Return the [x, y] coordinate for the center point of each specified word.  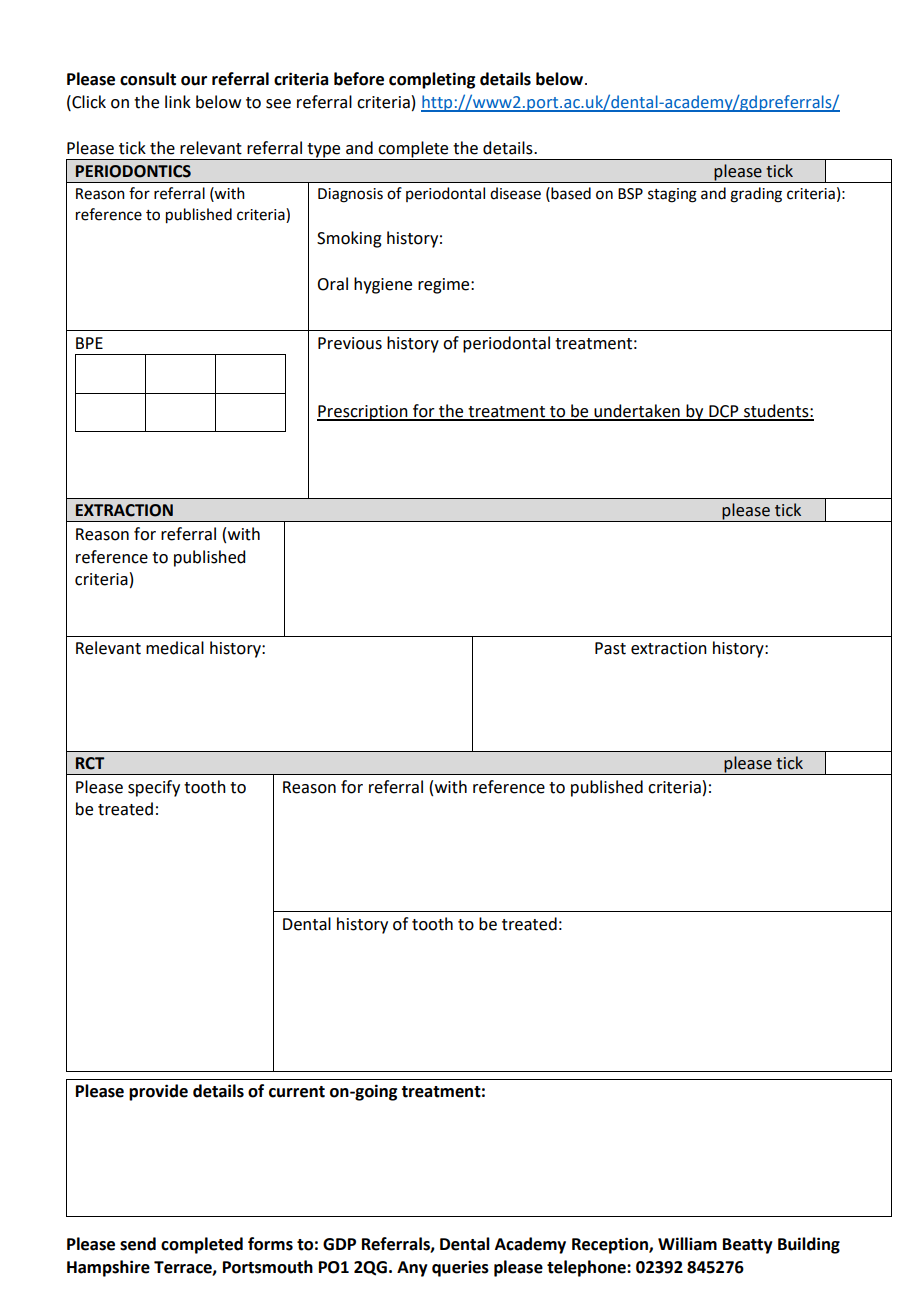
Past [610, 648]
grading [756, 195]
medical [175, 648]
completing [432, 80]
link [178, 101]
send [138, 1244]
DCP [724, 412]
